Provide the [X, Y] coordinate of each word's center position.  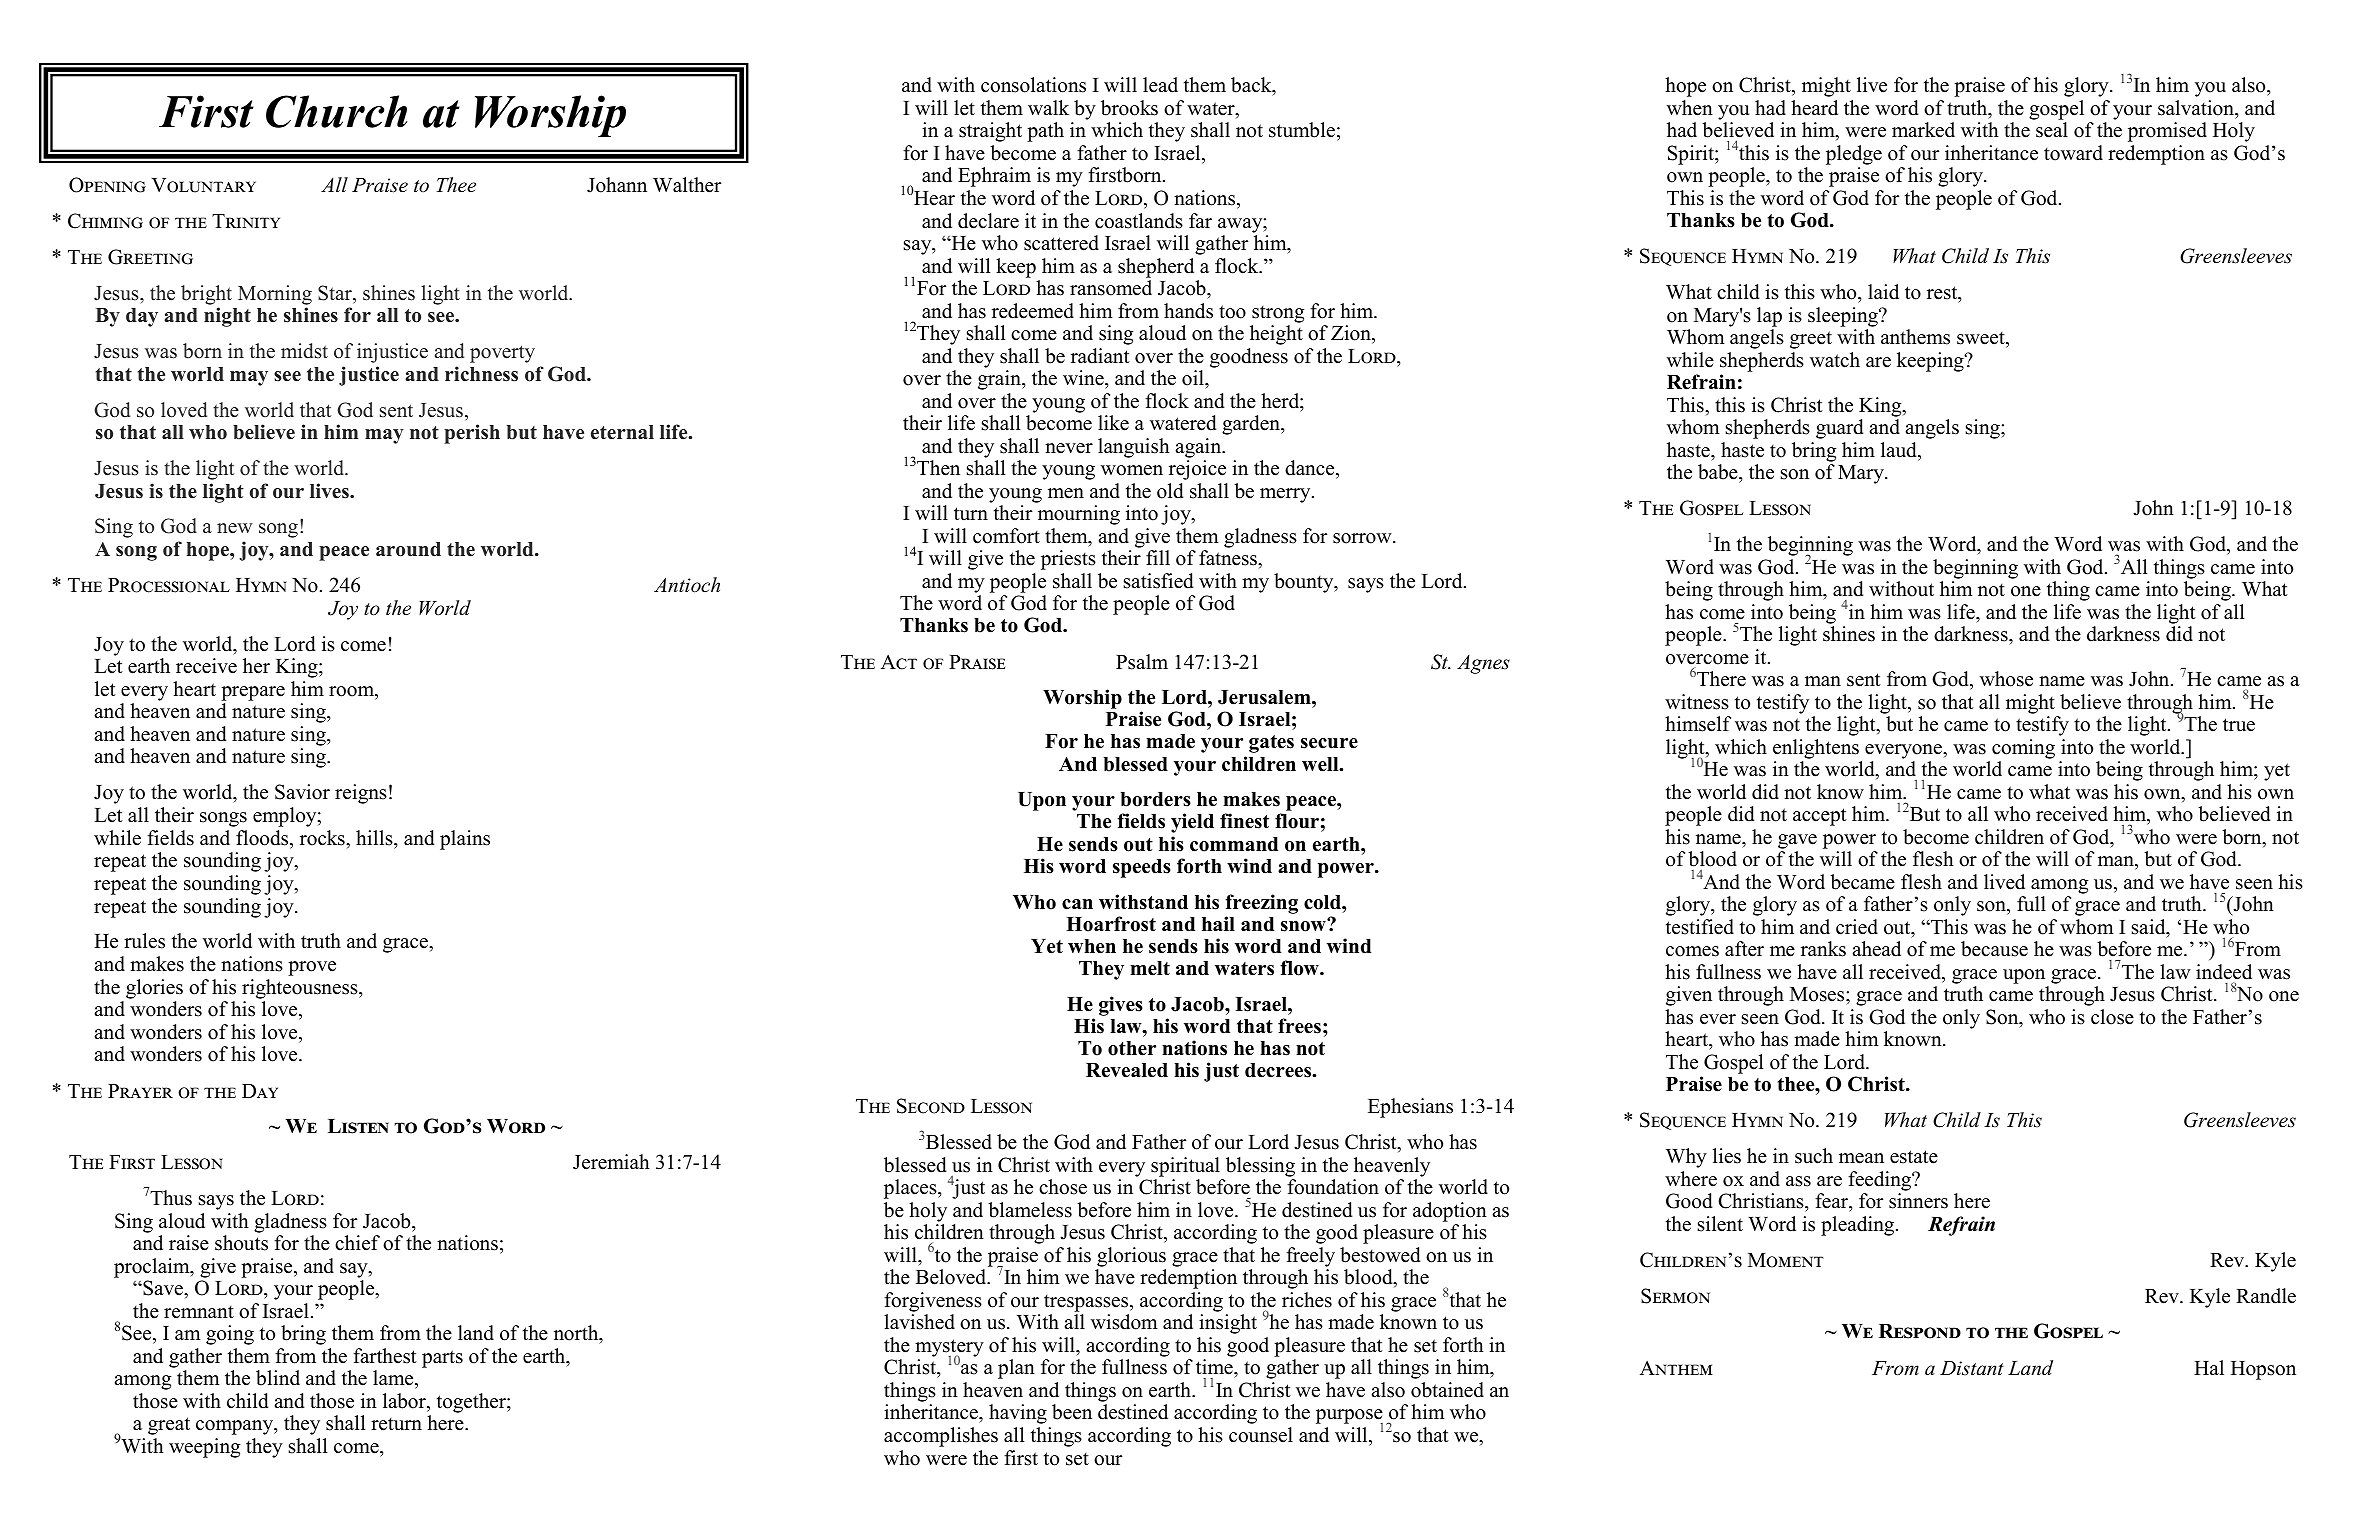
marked [1923, 130]
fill [1158, 557]
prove [312, 968]
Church [336, 111]
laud [1900, 451]
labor [405, 1402]
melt [1150, 968]
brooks [1129, 108]
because [1994, 949]
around [408, 549]
